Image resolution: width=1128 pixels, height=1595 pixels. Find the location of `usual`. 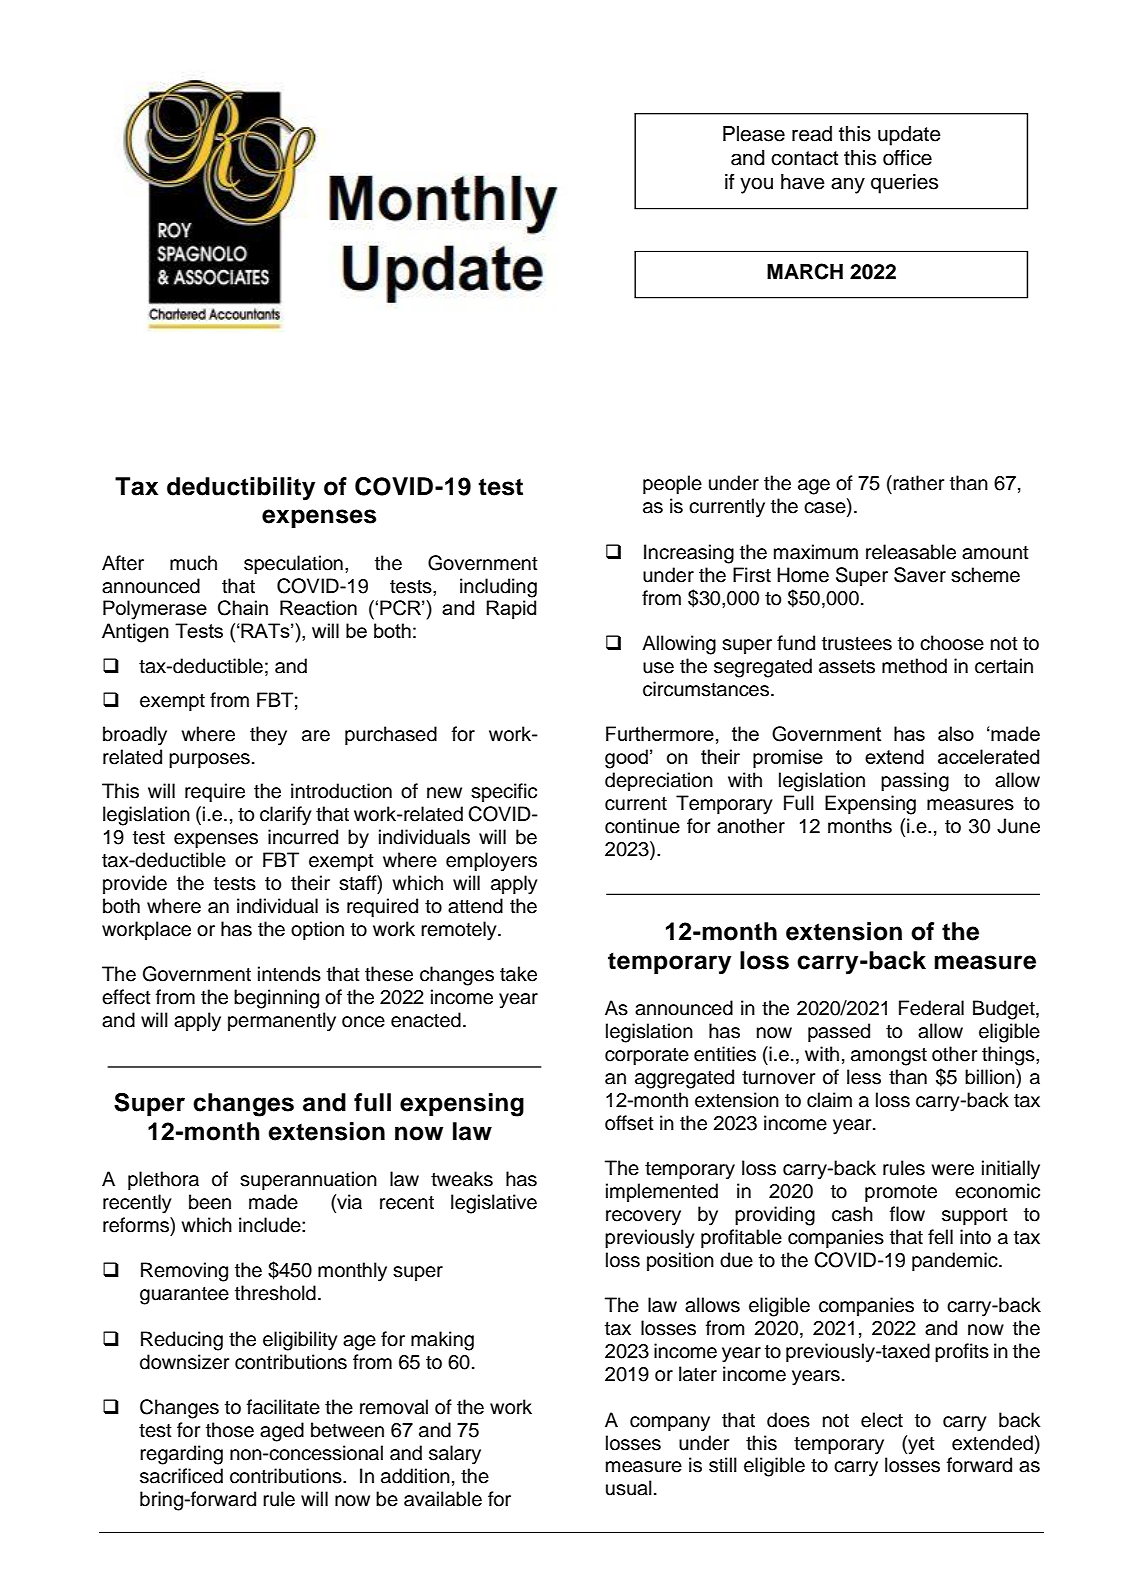

usual is located at coordinates (629, 1488).
